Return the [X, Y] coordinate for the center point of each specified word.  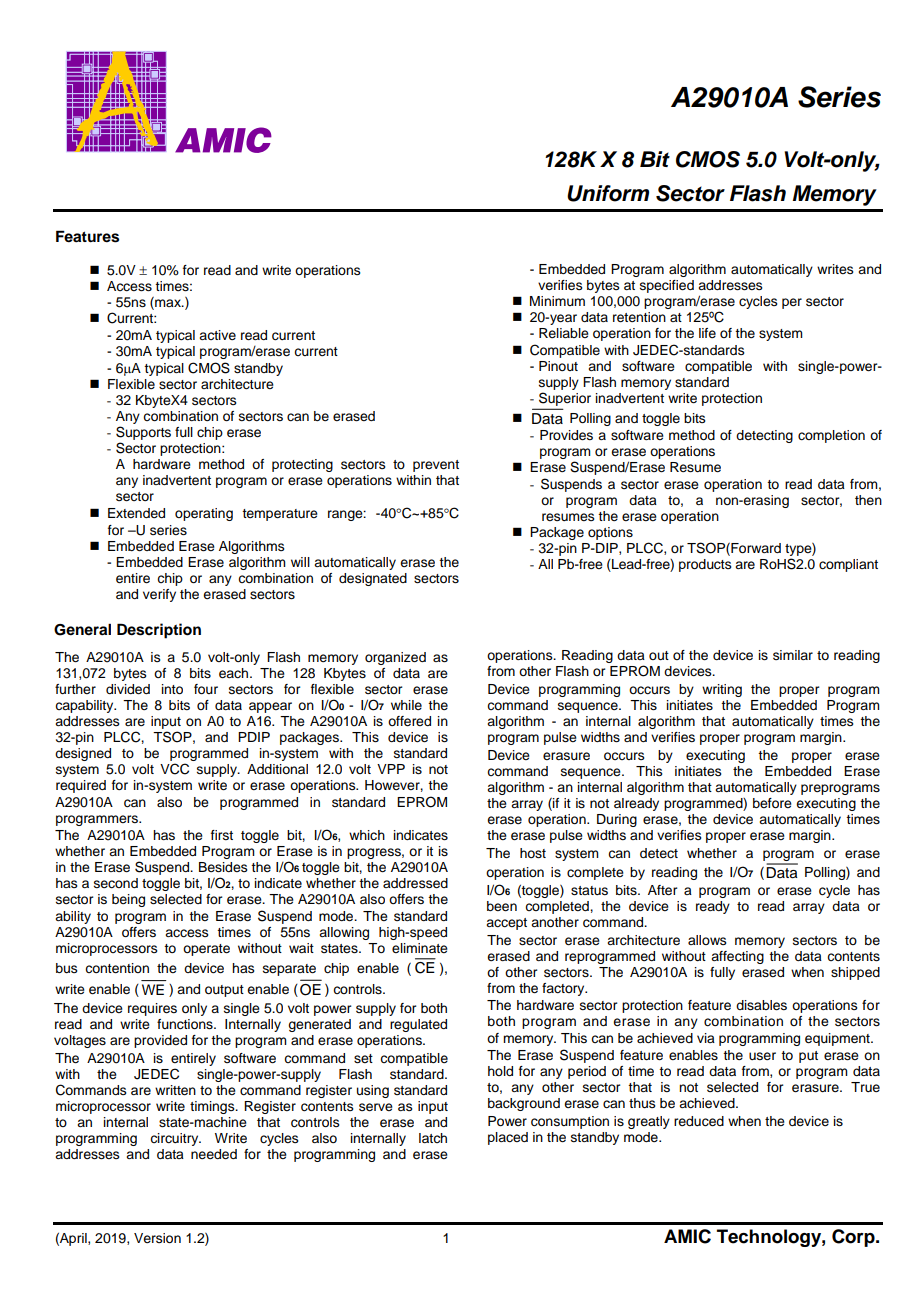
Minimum [557, 301]
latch [433, 1138]
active [217, 335]
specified [667, 286]
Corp [854, 1238]
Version [157, 1238]
